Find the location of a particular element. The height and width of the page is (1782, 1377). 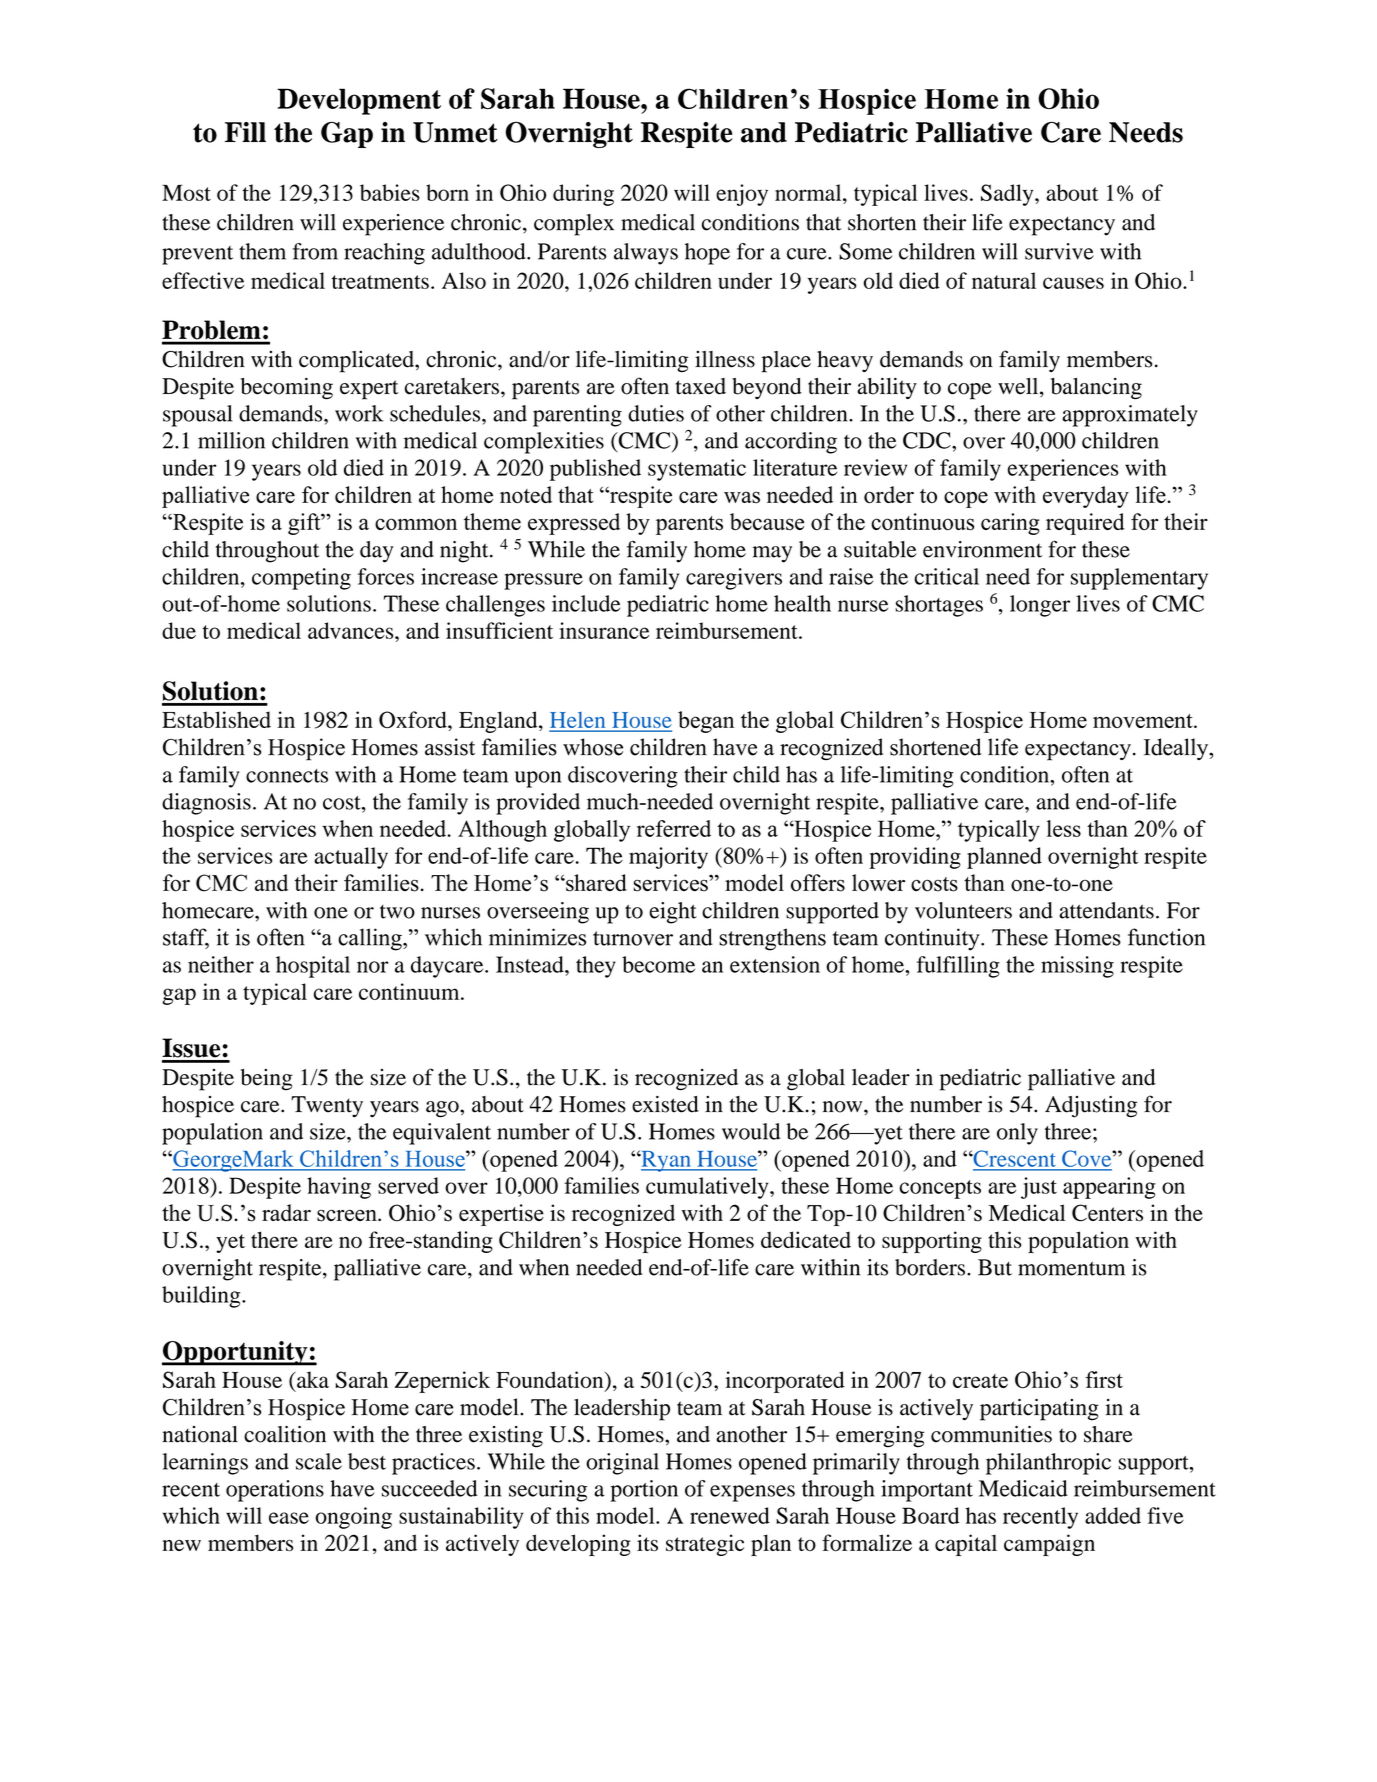

Sadly is located at coordinates (1008, 195).
